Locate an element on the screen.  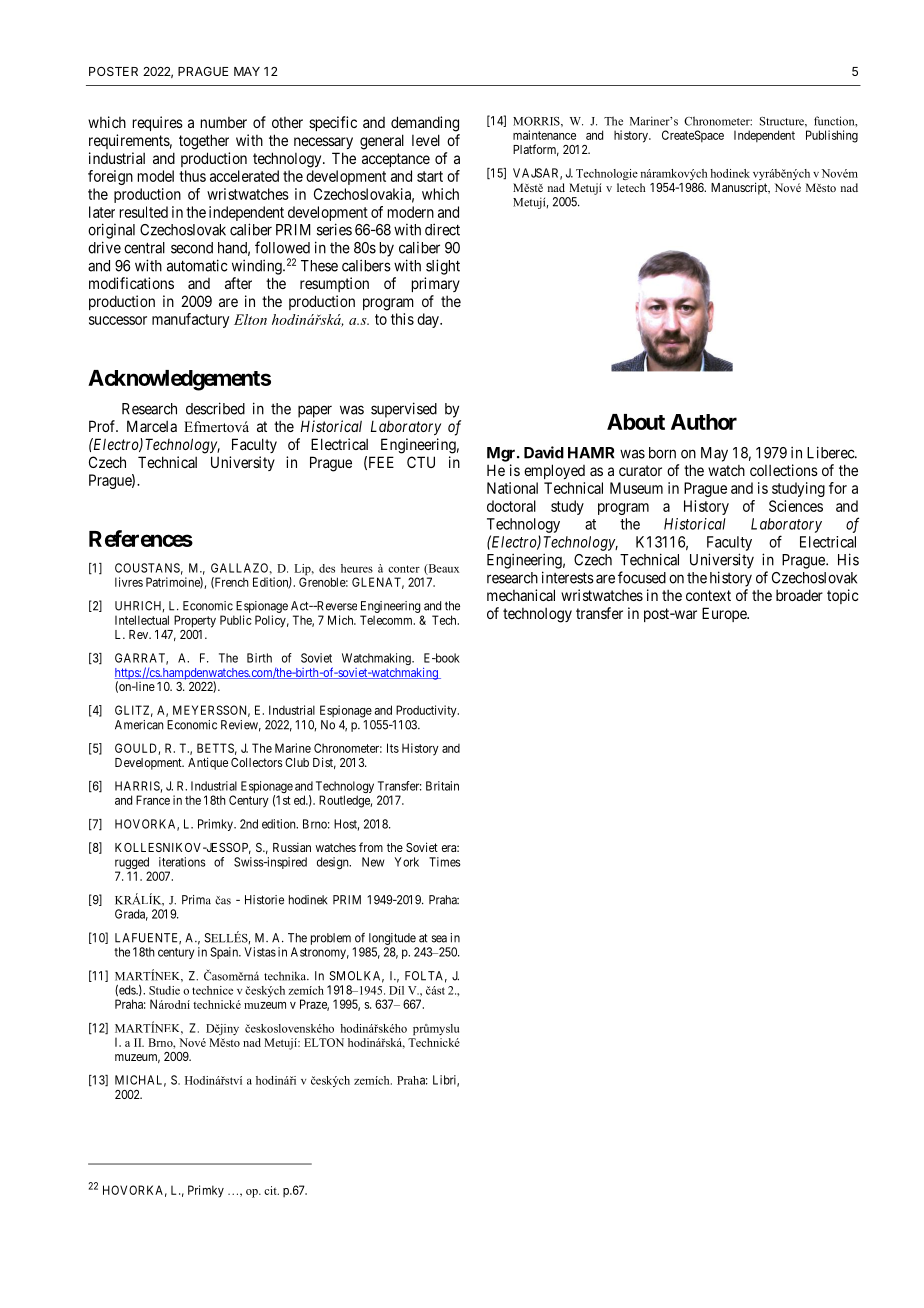
Author is located at coordinates (704, 422).
